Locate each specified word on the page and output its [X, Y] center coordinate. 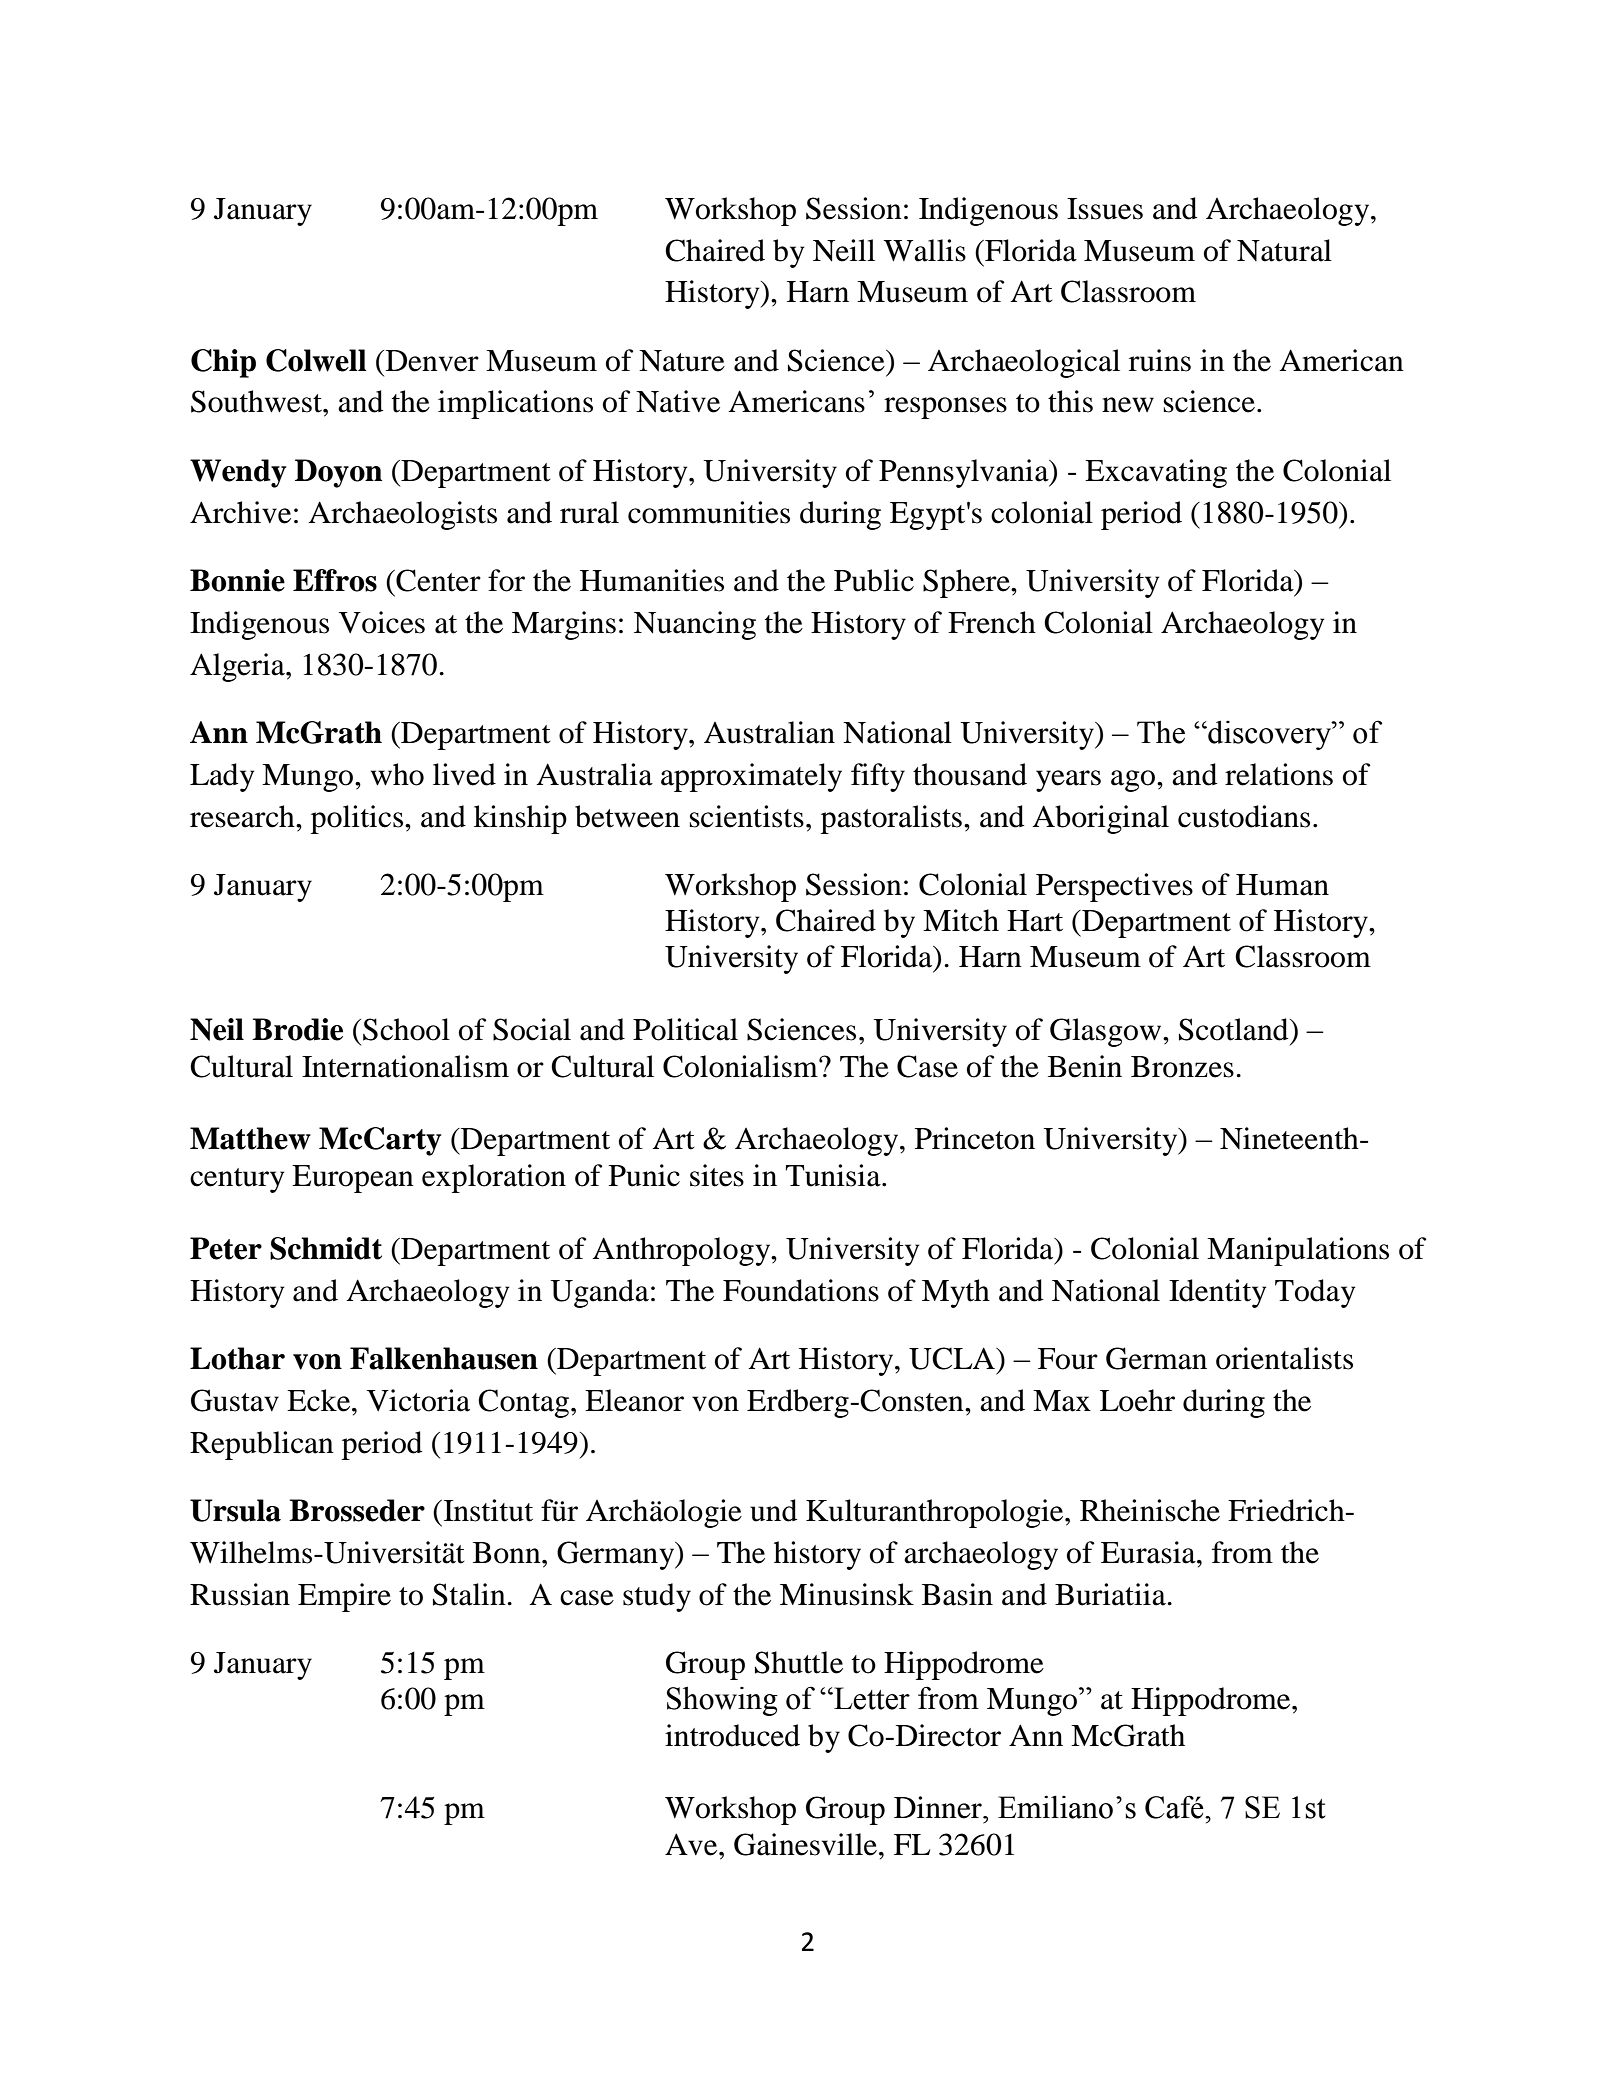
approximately [751, 777]
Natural [1284, 250]
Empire [344, 1597]
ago [1134, 781]
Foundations [801, 1290]
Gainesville [805, 1844]
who [397, 774]
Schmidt [326, 1248]
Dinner [939, 1807]
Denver [432, 361]
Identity [1217, 1293]
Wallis [925, 250]
